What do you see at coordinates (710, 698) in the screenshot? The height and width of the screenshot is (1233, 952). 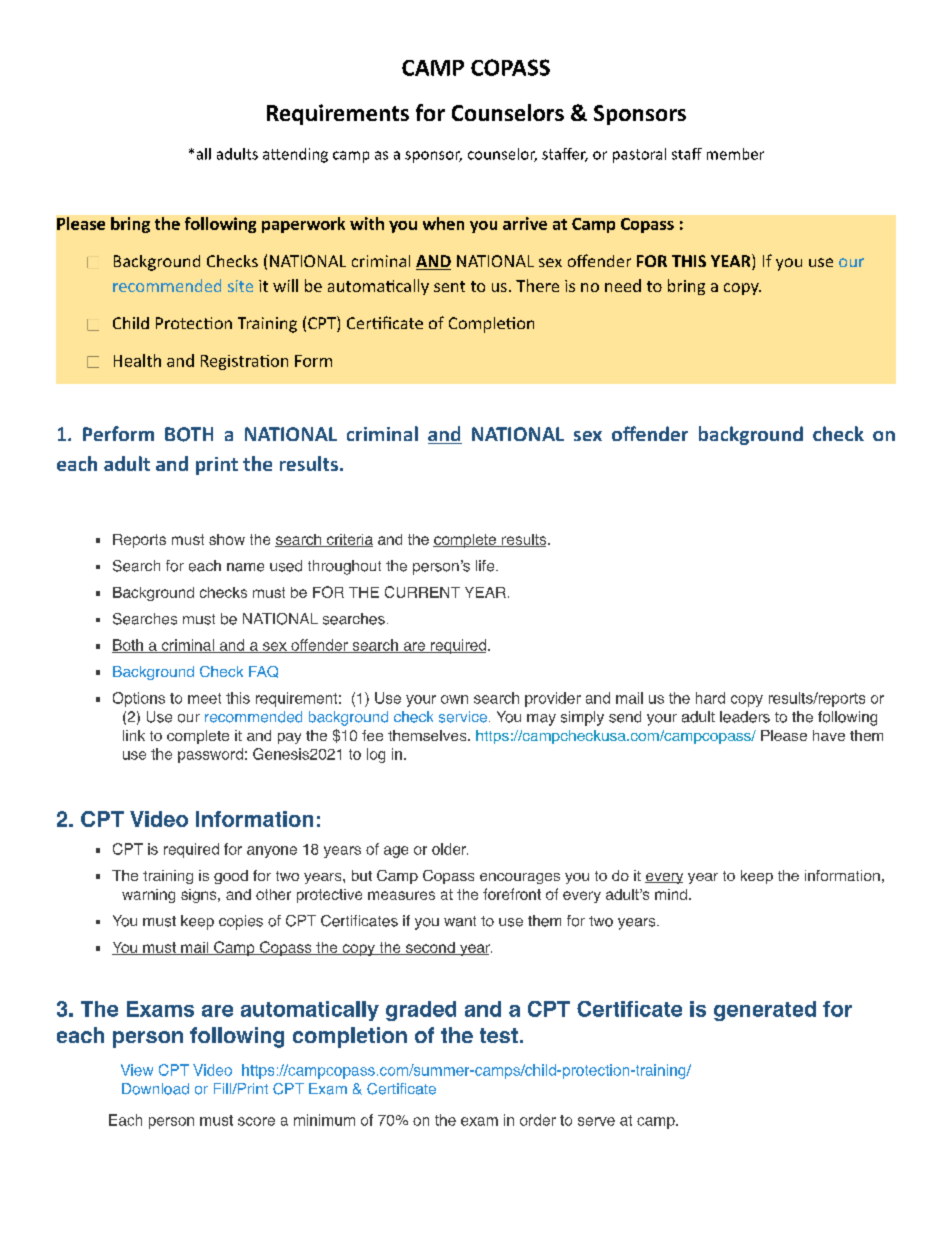 I see `hard` at bounding box center [710, 698].
